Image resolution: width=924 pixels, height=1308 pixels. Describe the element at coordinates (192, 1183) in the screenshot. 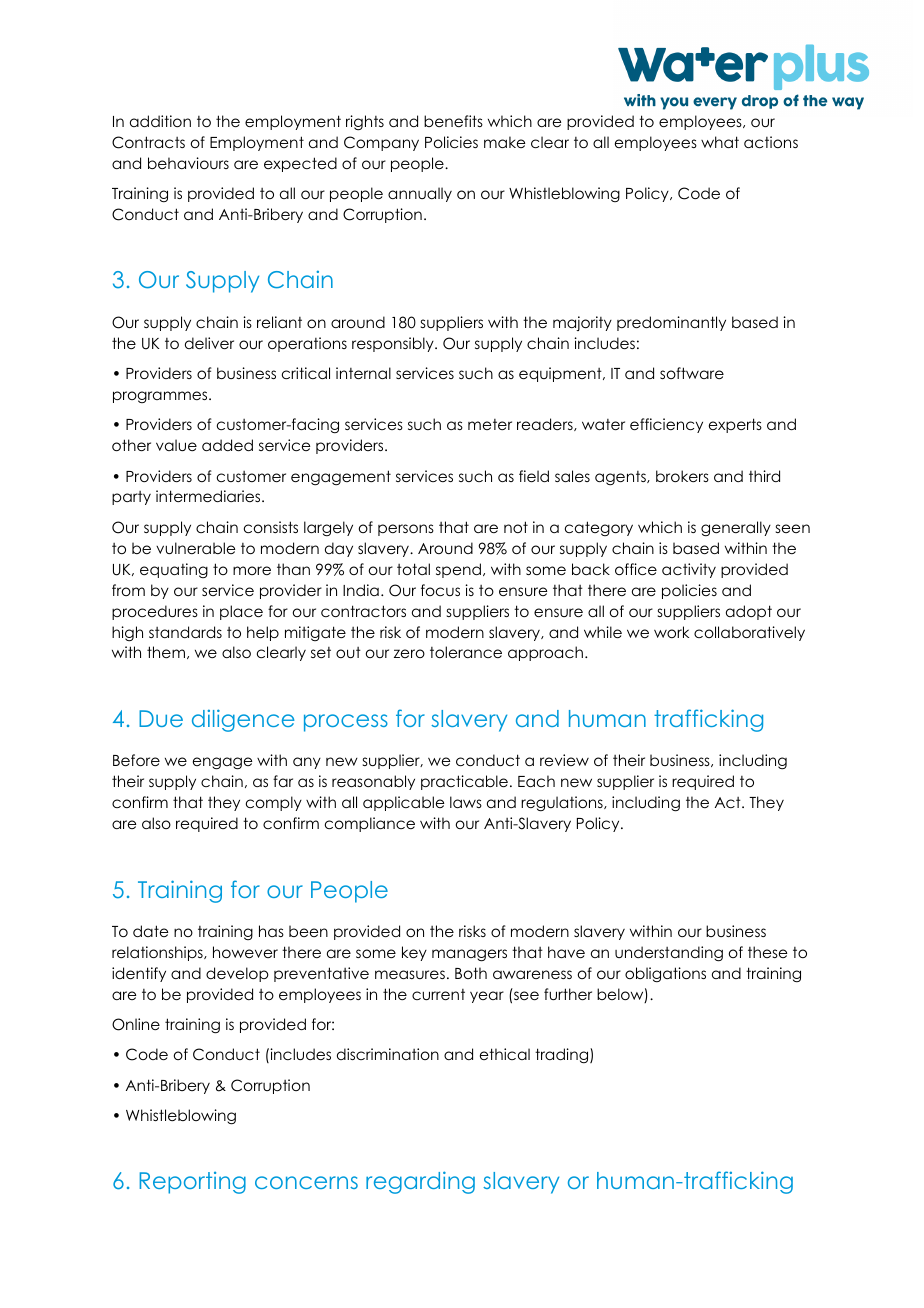

I see `Reporting` at that location.
